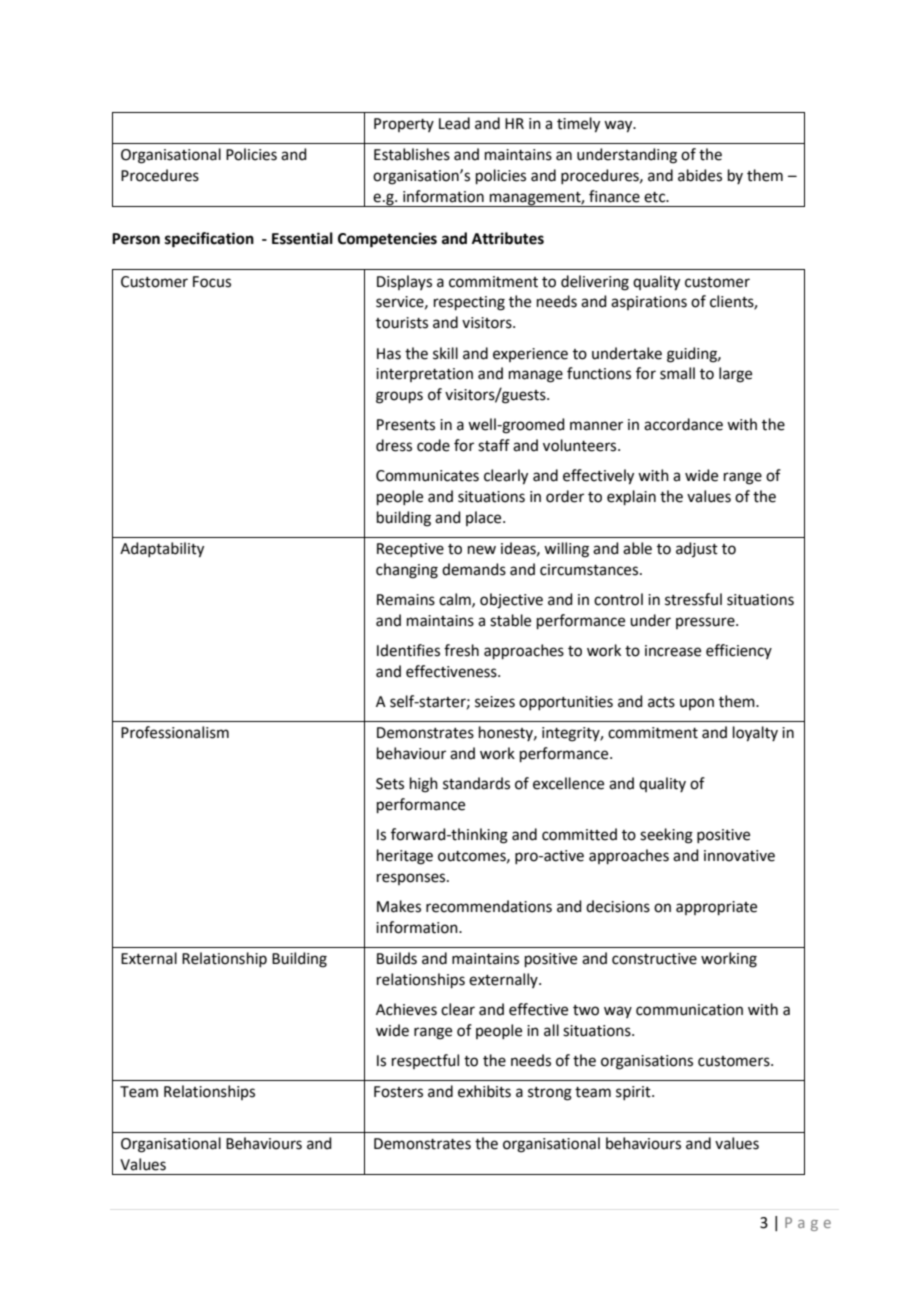 This screenshot has height=1308, width=924. What do you see at coordinates (693, 599) in the screenshot?
I see `stressful` at bounding box center [693, 599].
